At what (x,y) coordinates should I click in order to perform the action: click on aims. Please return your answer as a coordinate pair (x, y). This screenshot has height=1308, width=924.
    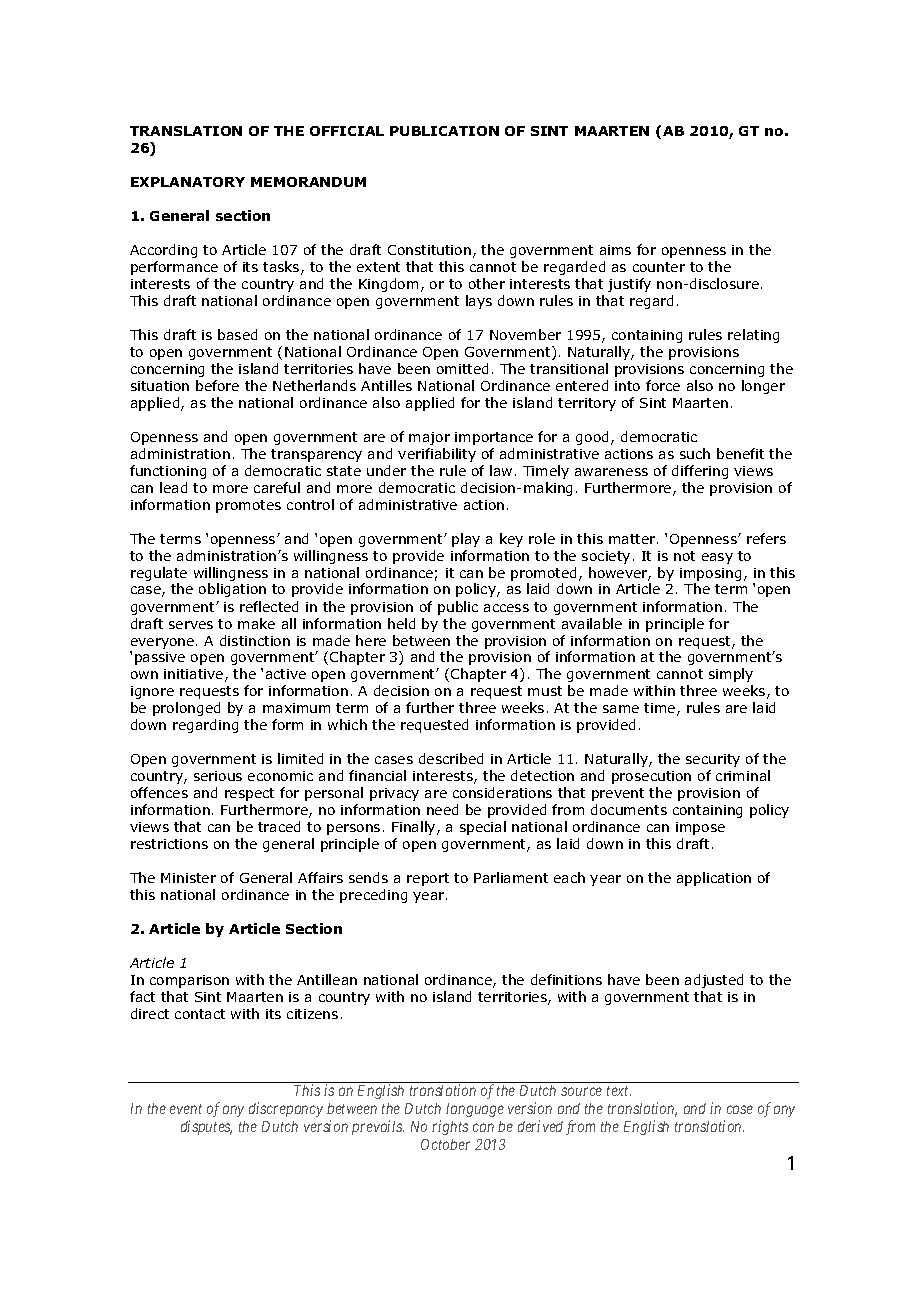
    Looking at the image, I should click on (615, 250).
